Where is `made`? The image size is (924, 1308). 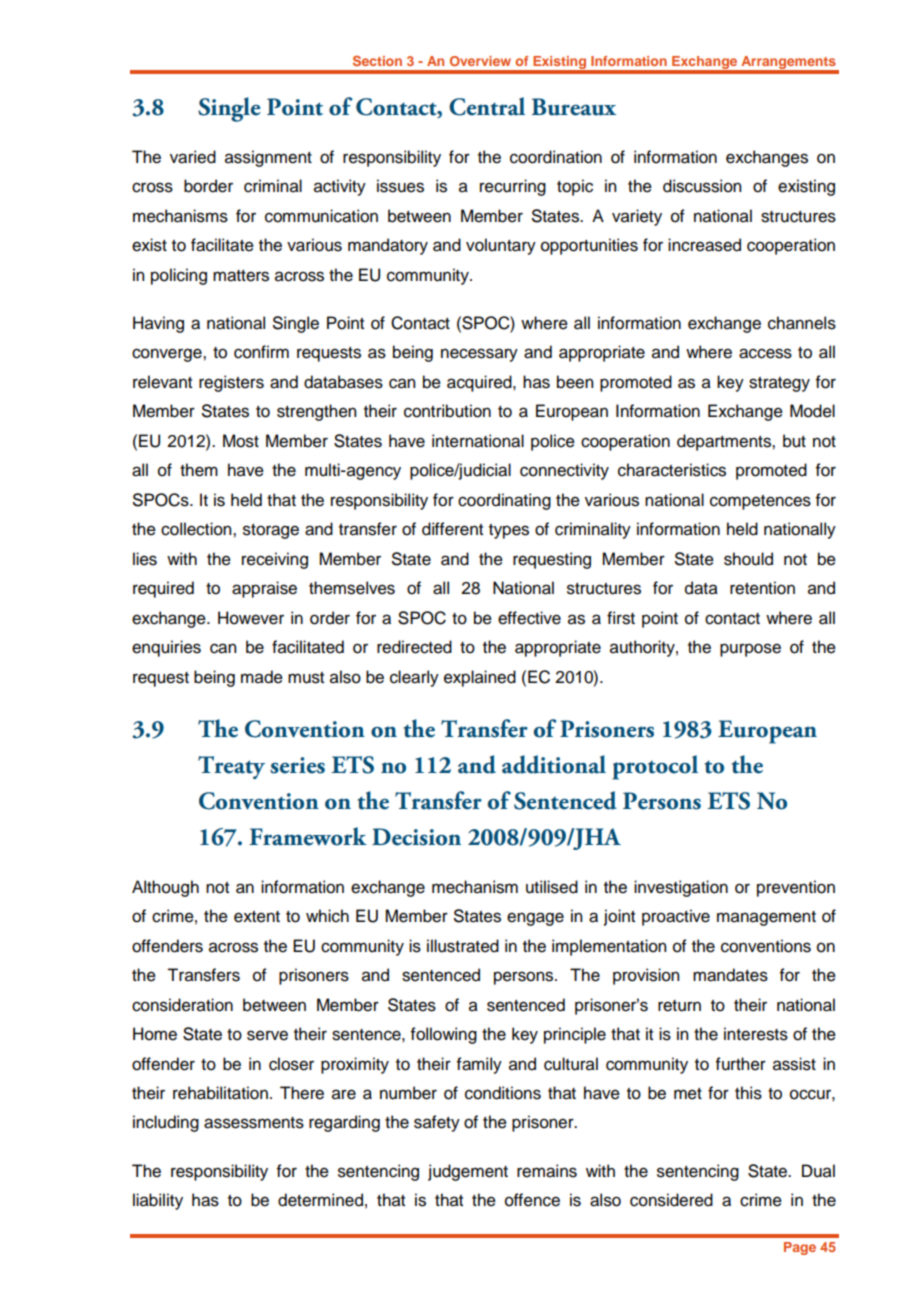 made is located at coordinates (262, 677).
